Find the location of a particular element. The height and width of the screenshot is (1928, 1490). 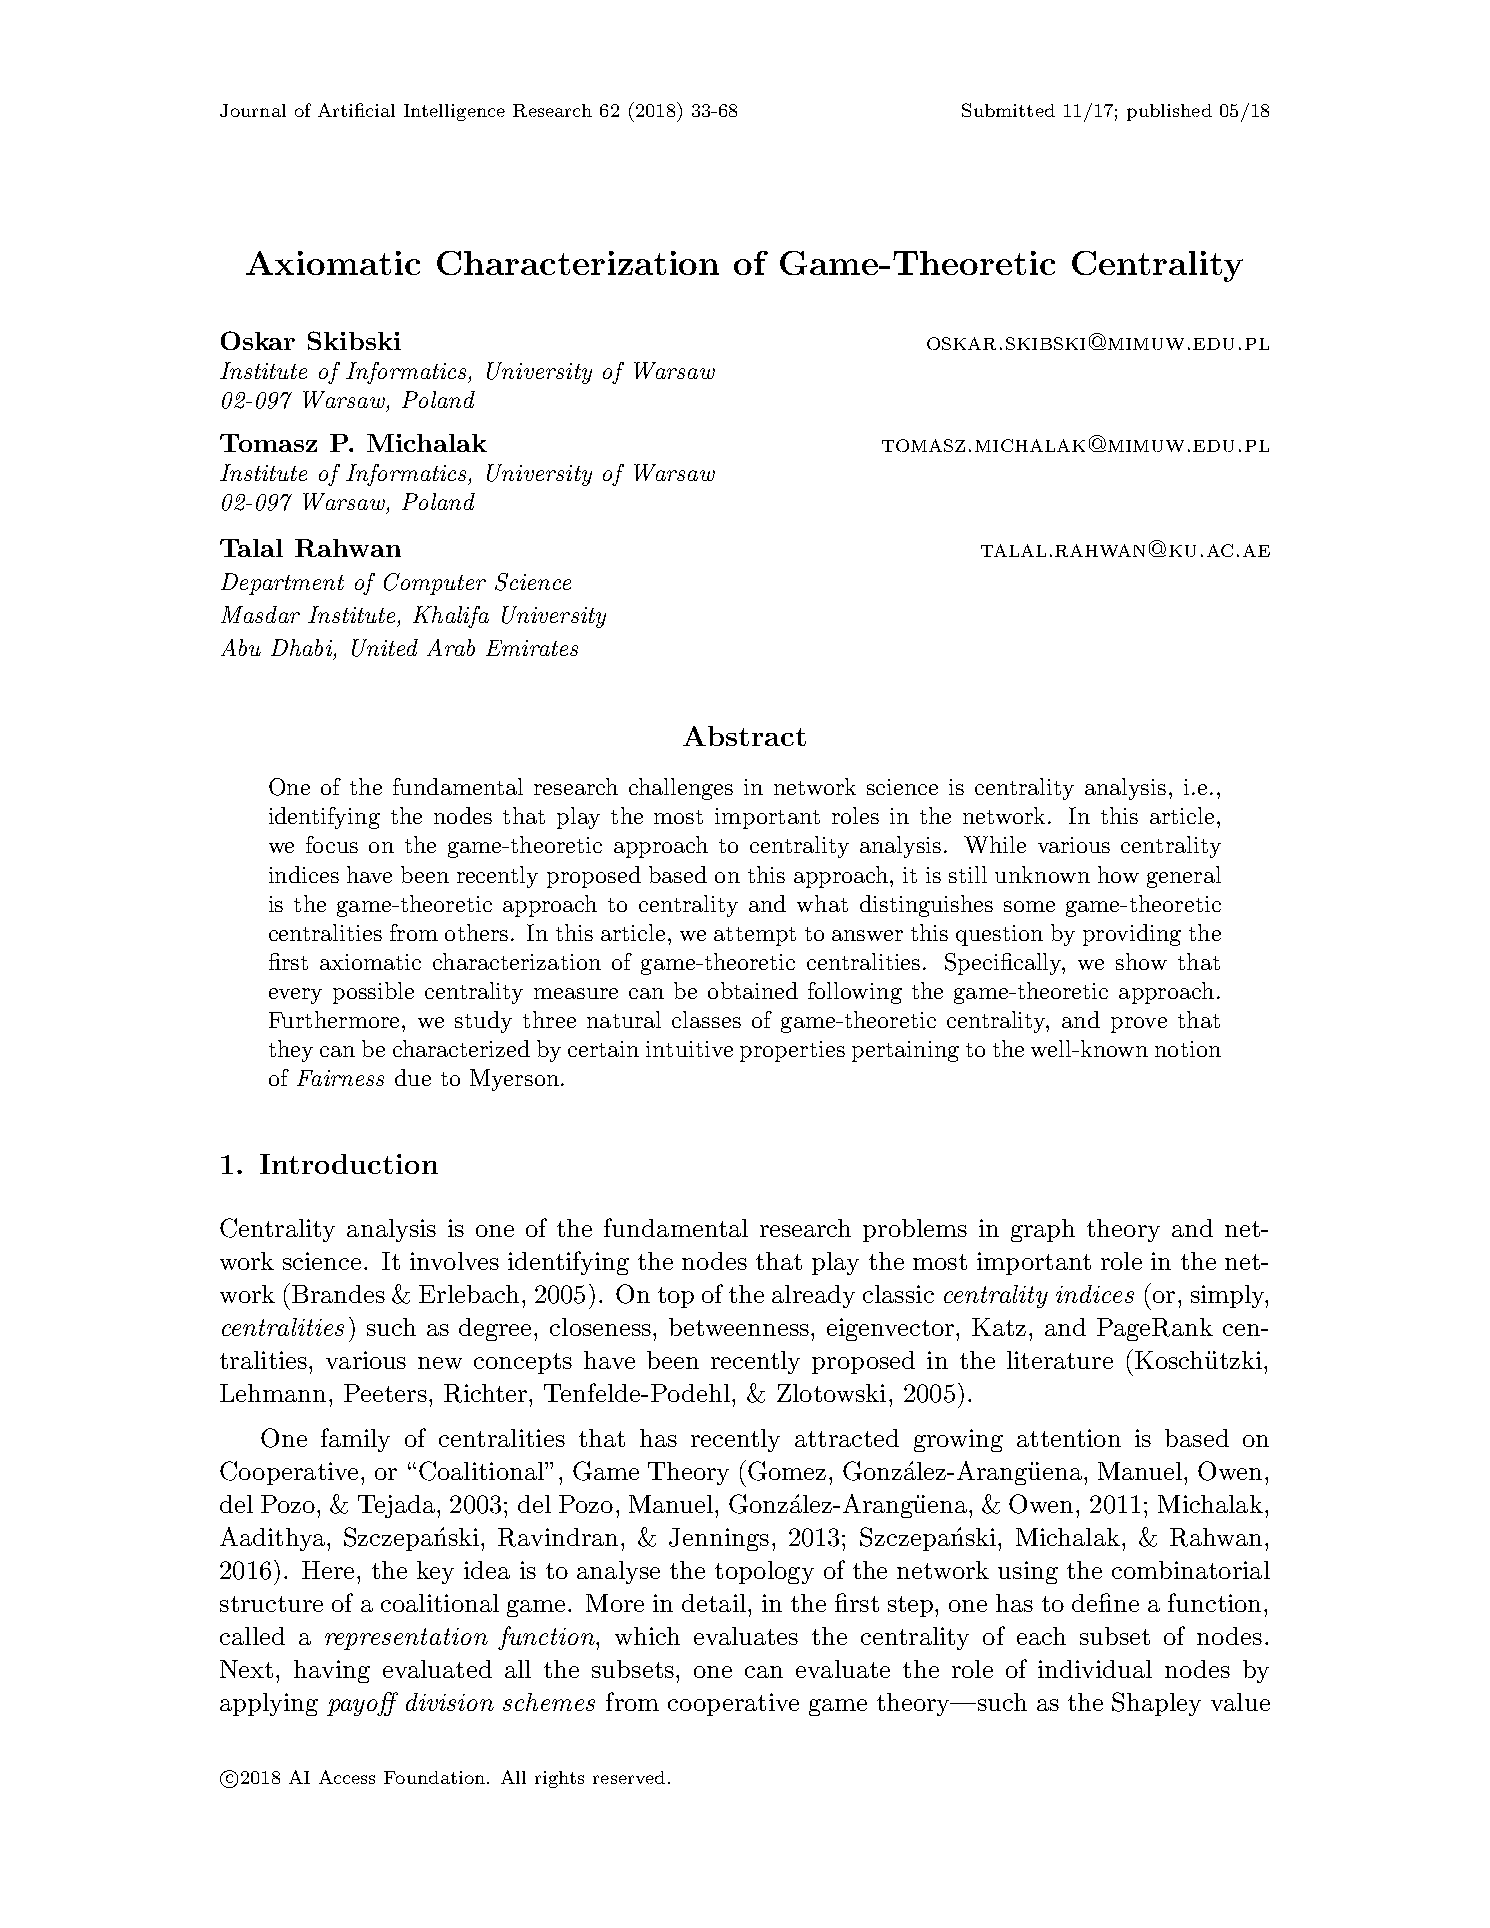

possible is located at coordinates (373, 993).
